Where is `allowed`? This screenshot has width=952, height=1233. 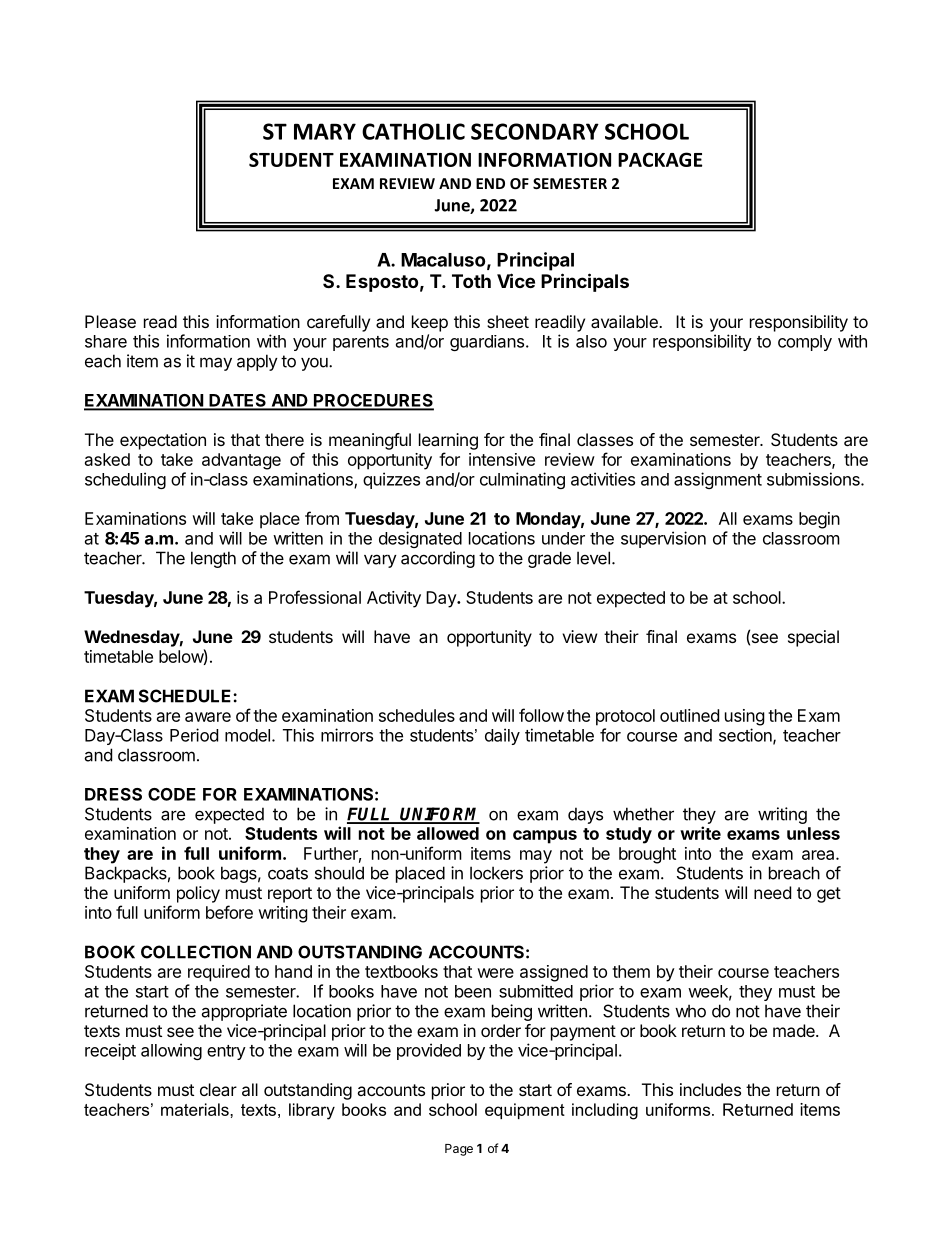 allowed is located at coordinates (448, 833).
